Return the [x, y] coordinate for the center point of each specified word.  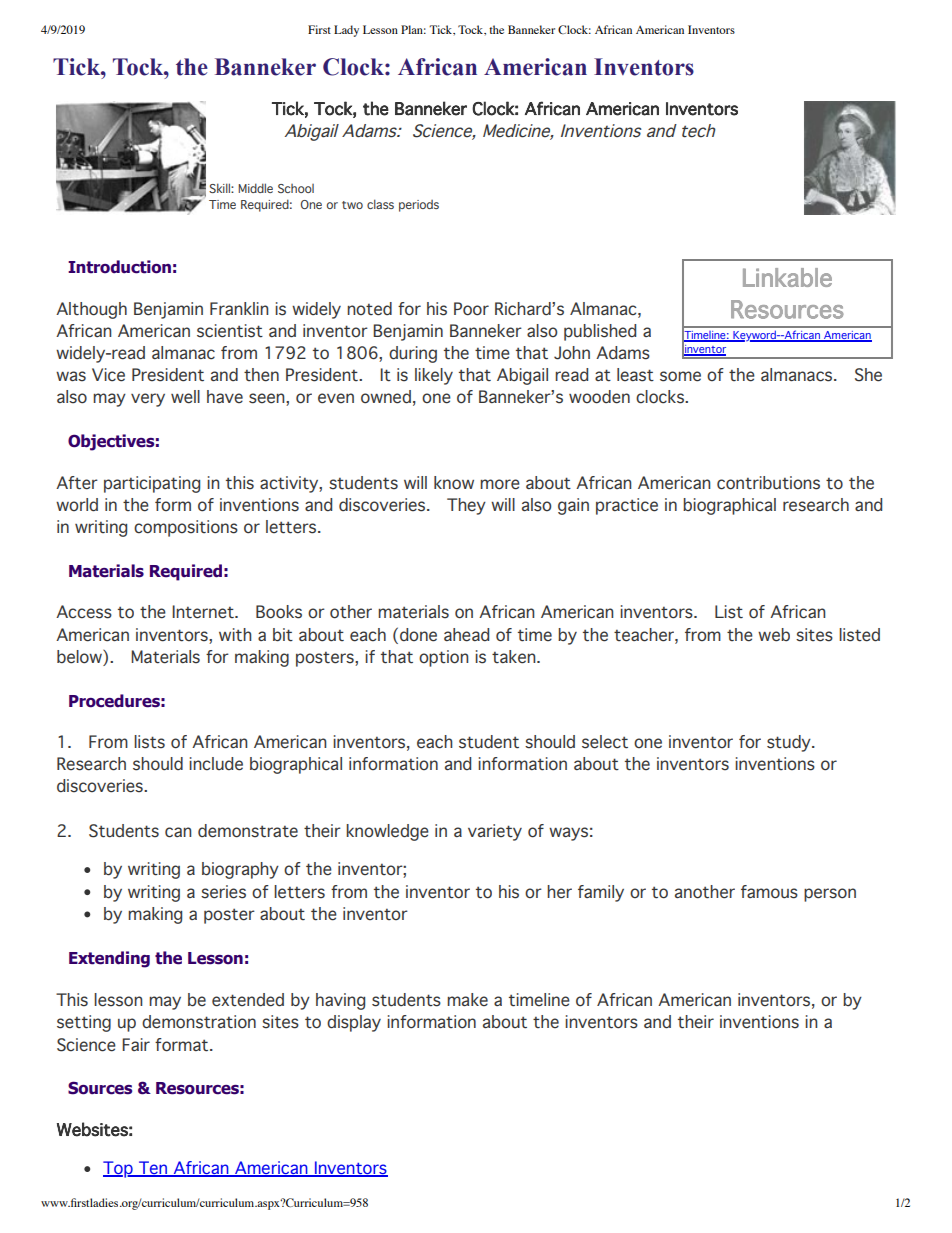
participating [152, 484]
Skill [220, 188]
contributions [768, 483]
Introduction [119, 267]
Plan [413, 29]
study [790, 743]
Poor [471, 309]
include [216, 764]
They [466, 506]
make [467, 999]
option [443, 658]
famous [769, 892]
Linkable [787, 277]
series [223, 892]
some [680, 376]
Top [119, 1169]
